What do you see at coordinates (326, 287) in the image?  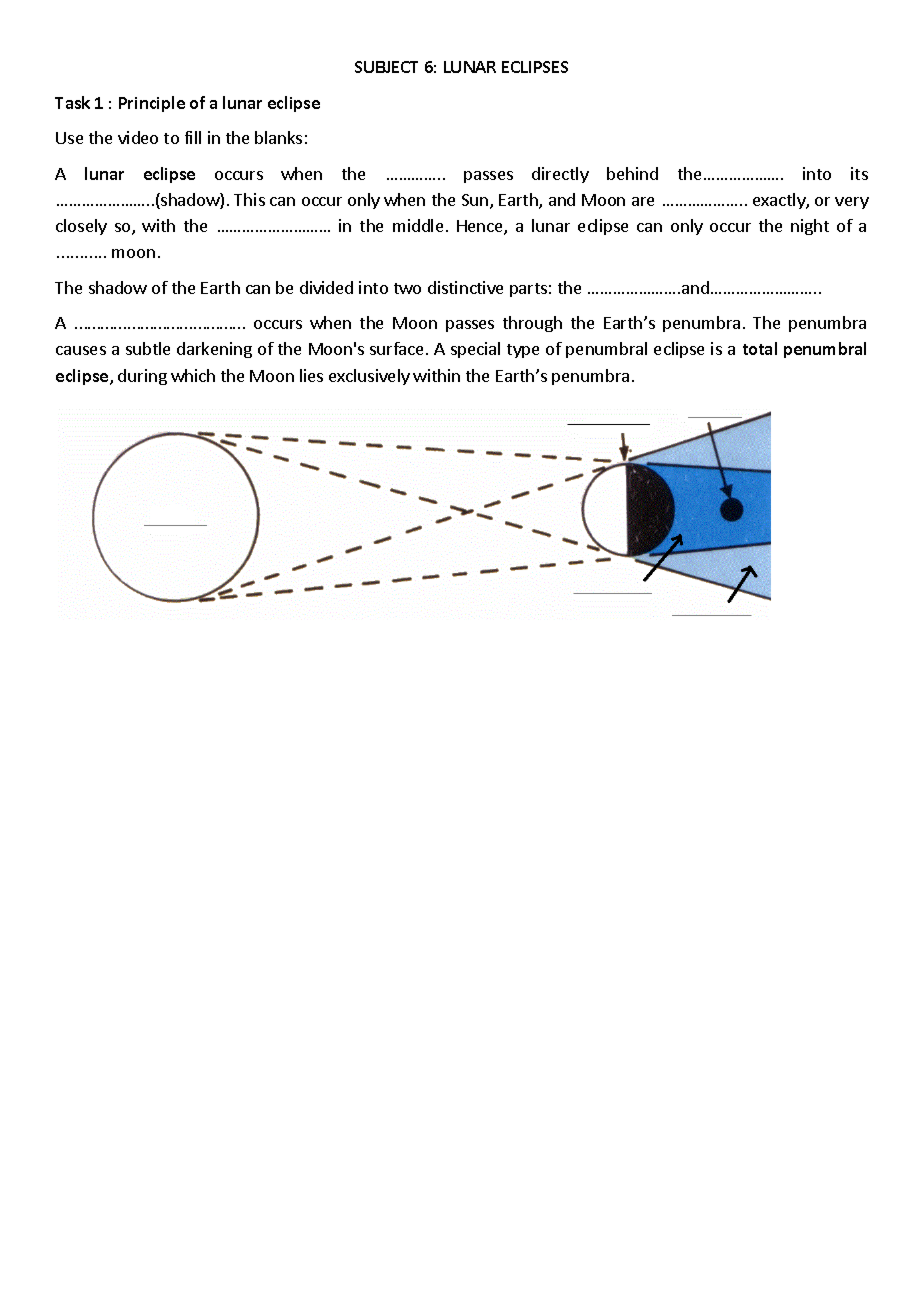 I see `divided` at bounding box center [326, 287].
